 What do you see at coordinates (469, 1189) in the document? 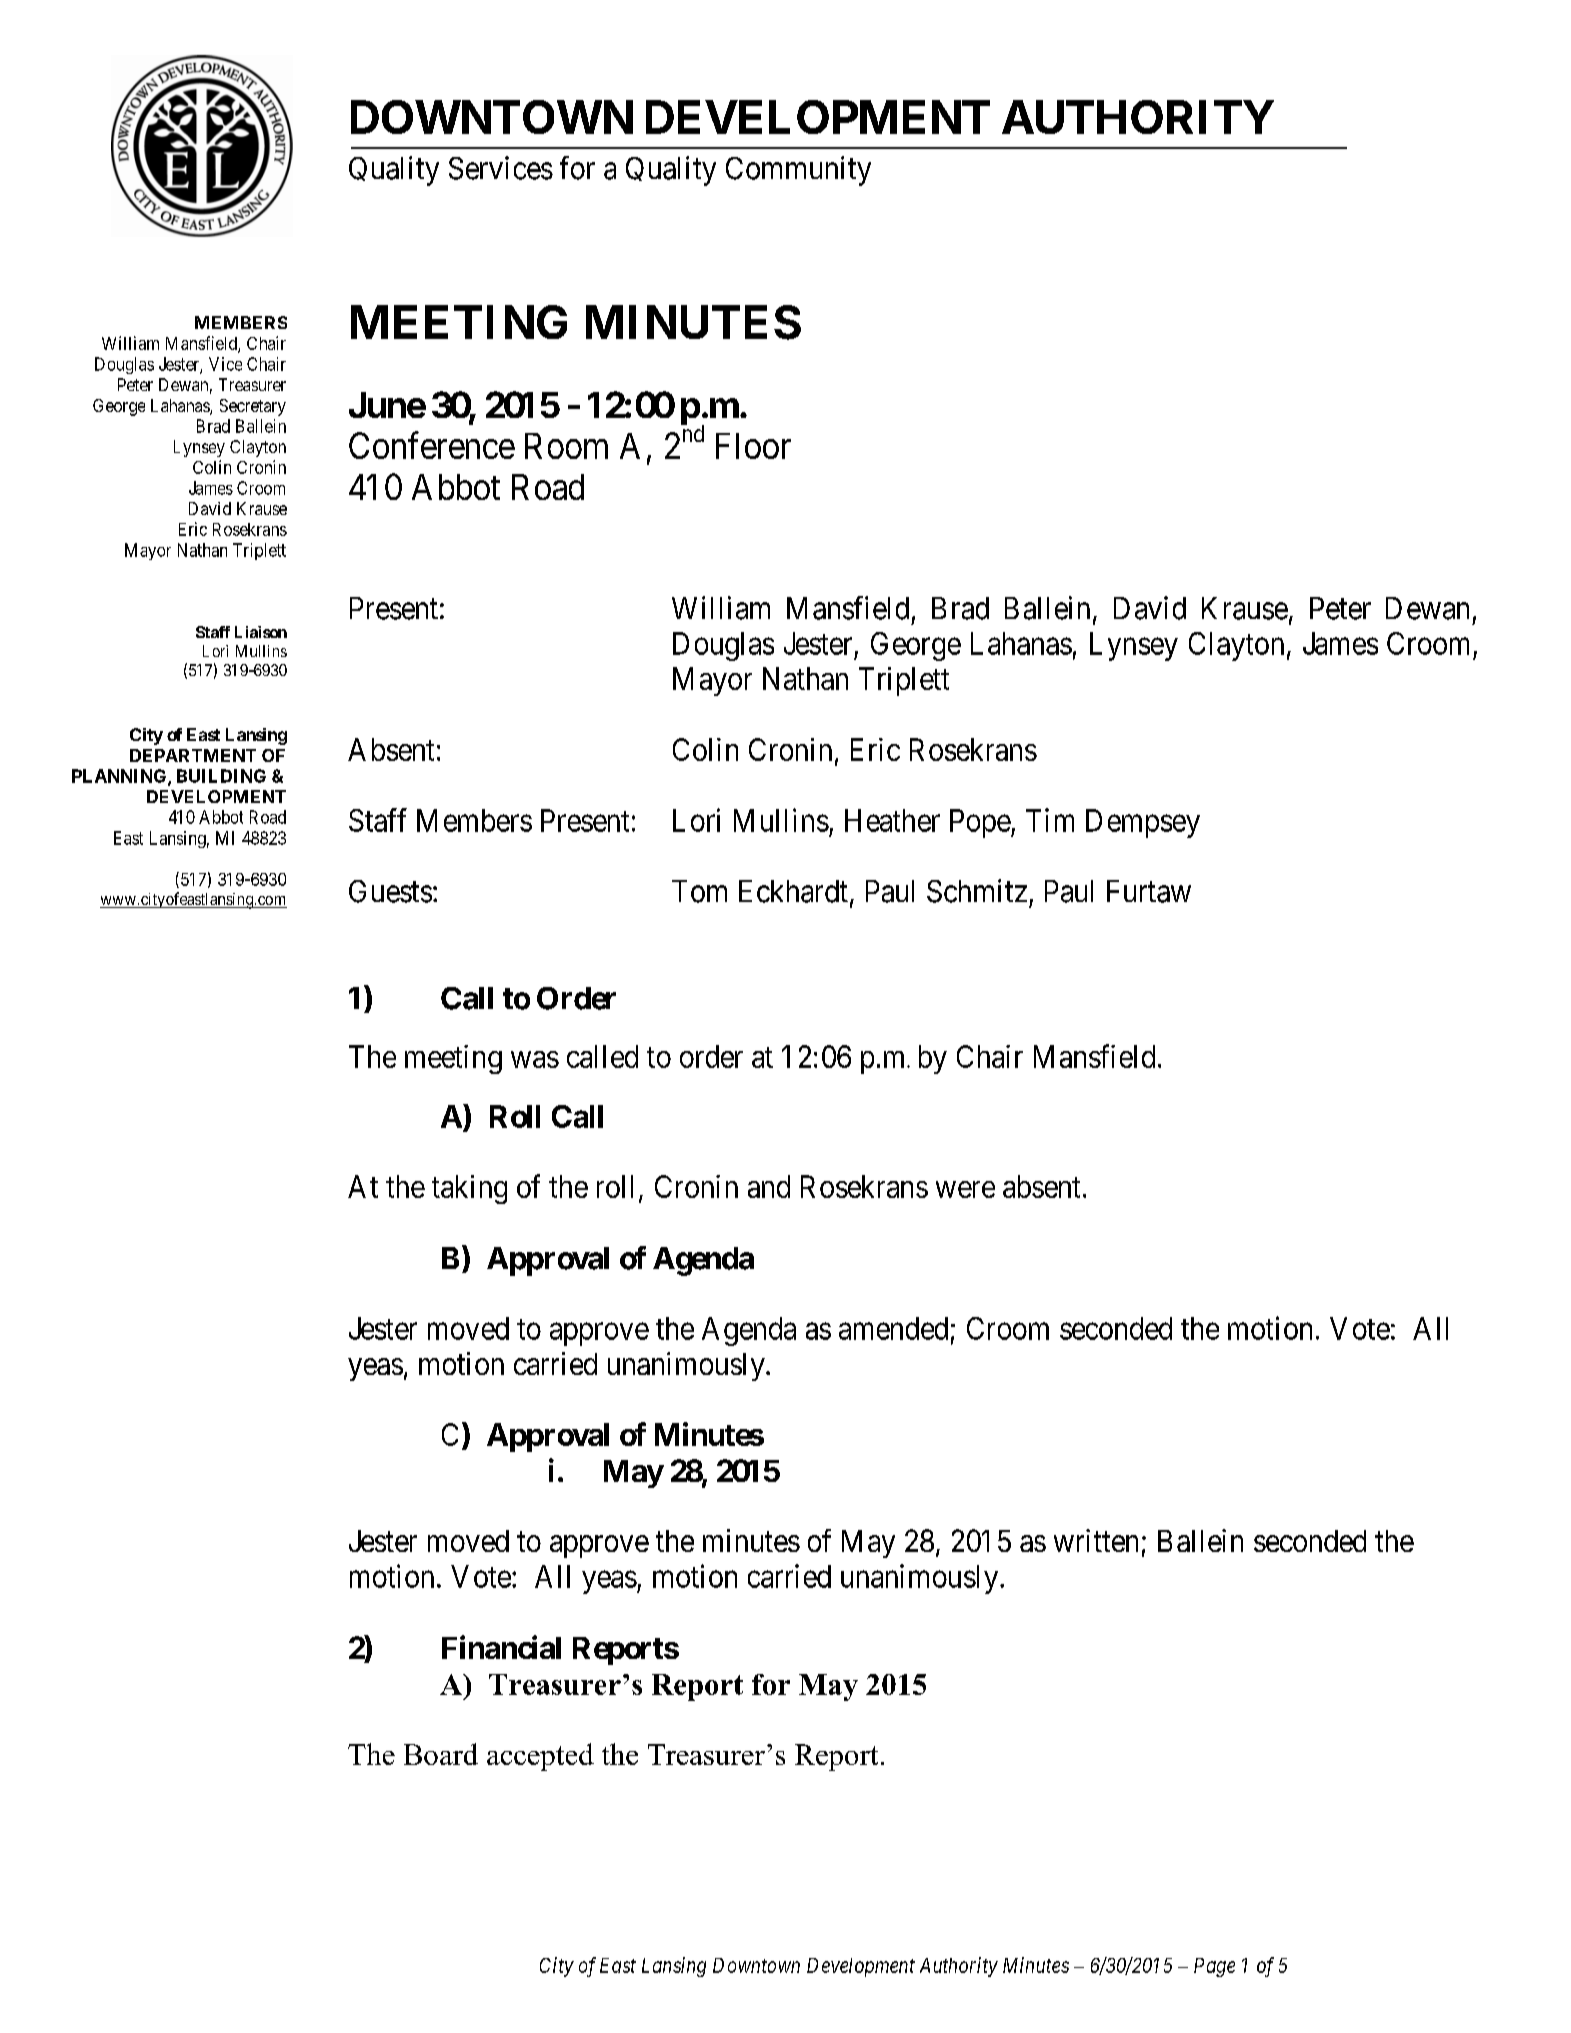
I see `taking` at bounding box center [469, 1189].
